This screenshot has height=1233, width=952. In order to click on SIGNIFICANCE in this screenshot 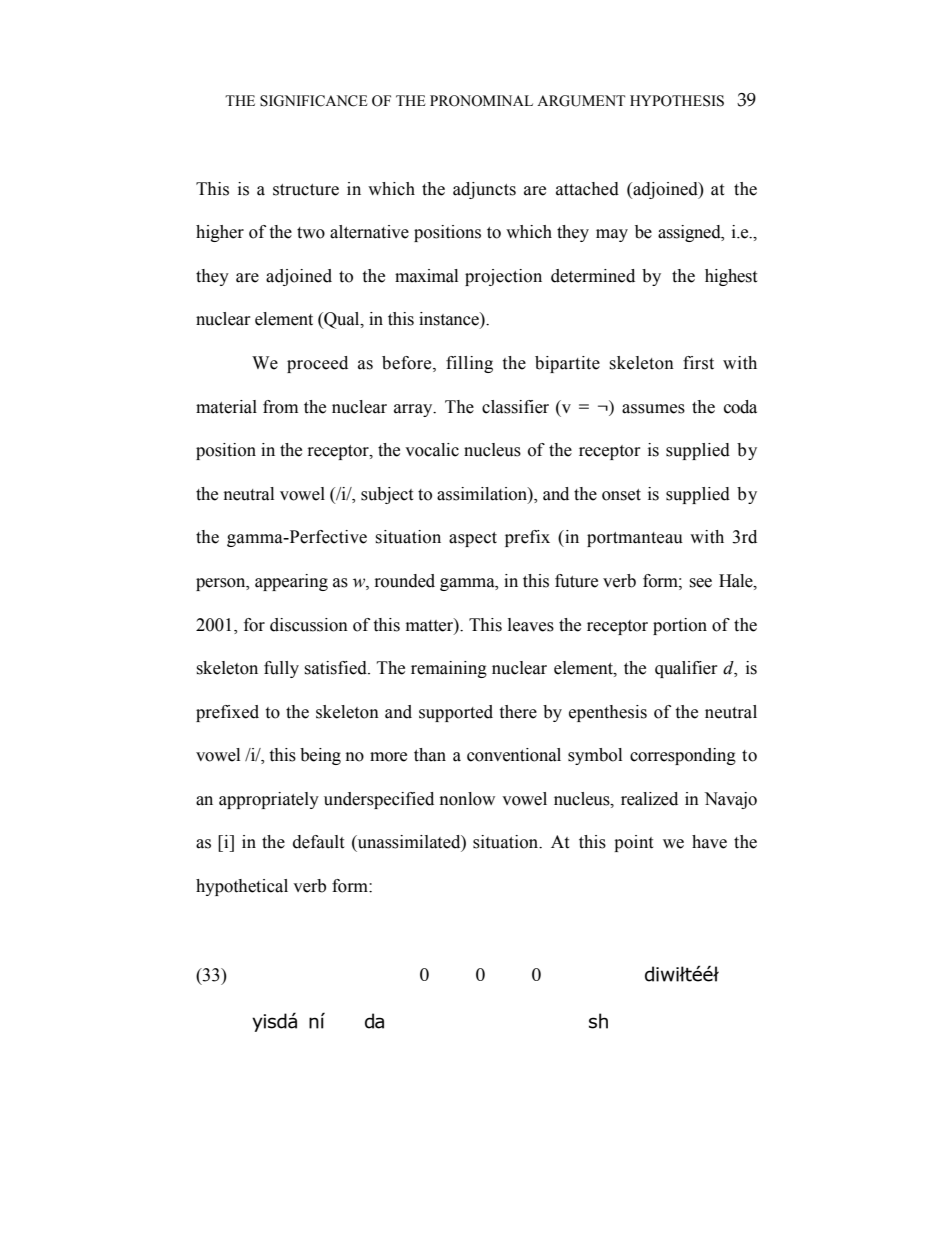, I will do `click(314, 101)`.
